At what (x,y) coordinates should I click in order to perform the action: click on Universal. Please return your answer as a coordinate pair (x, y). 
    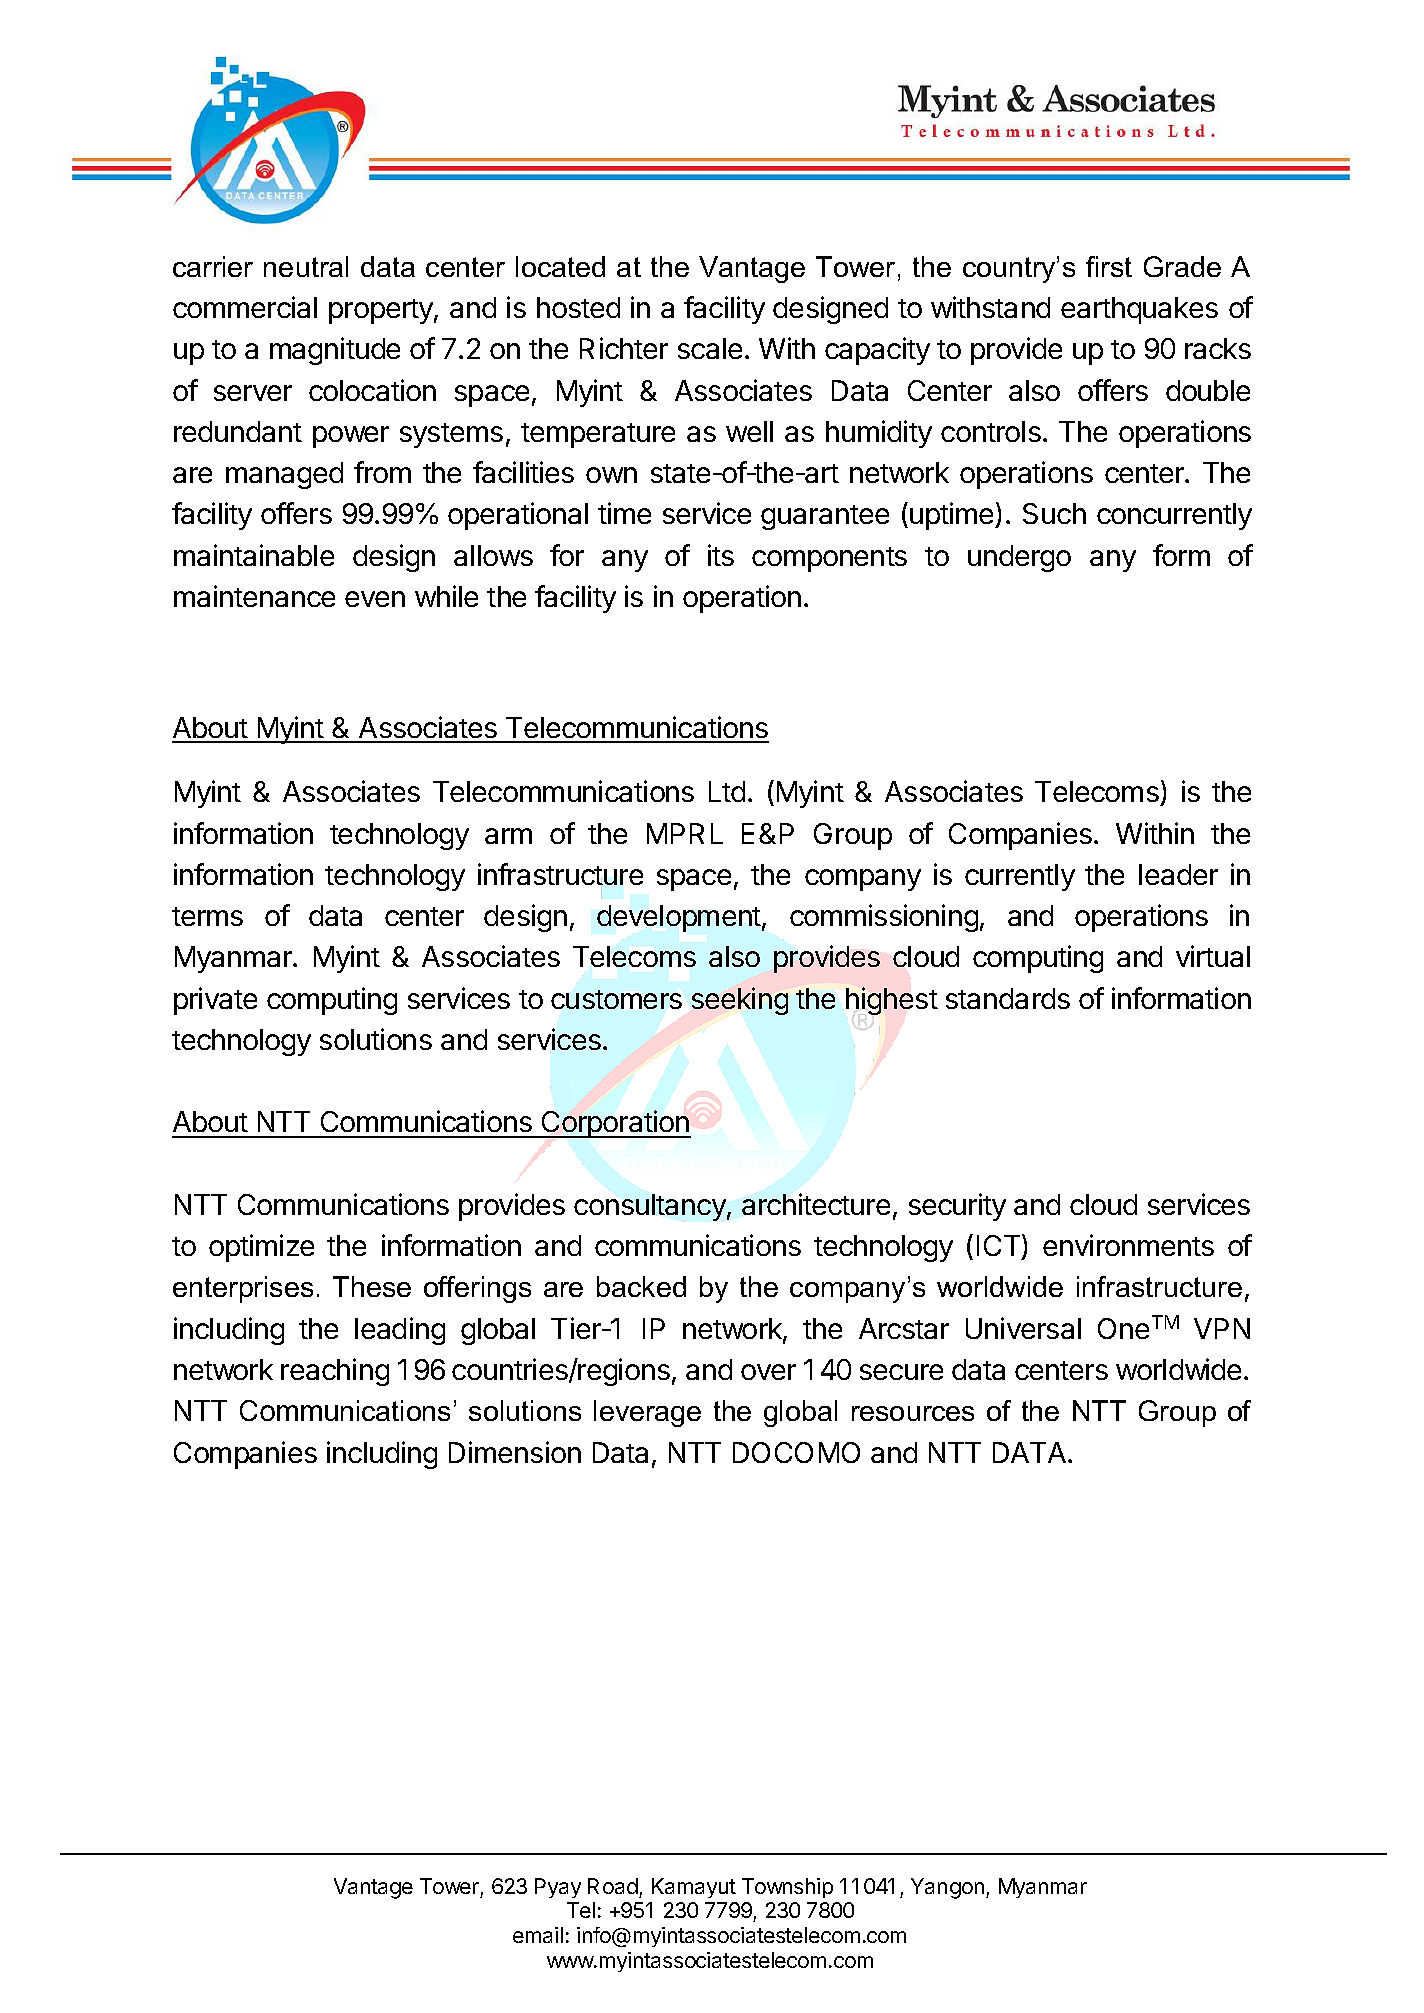
    Looking at the image, I should click on (1023, 1328).
